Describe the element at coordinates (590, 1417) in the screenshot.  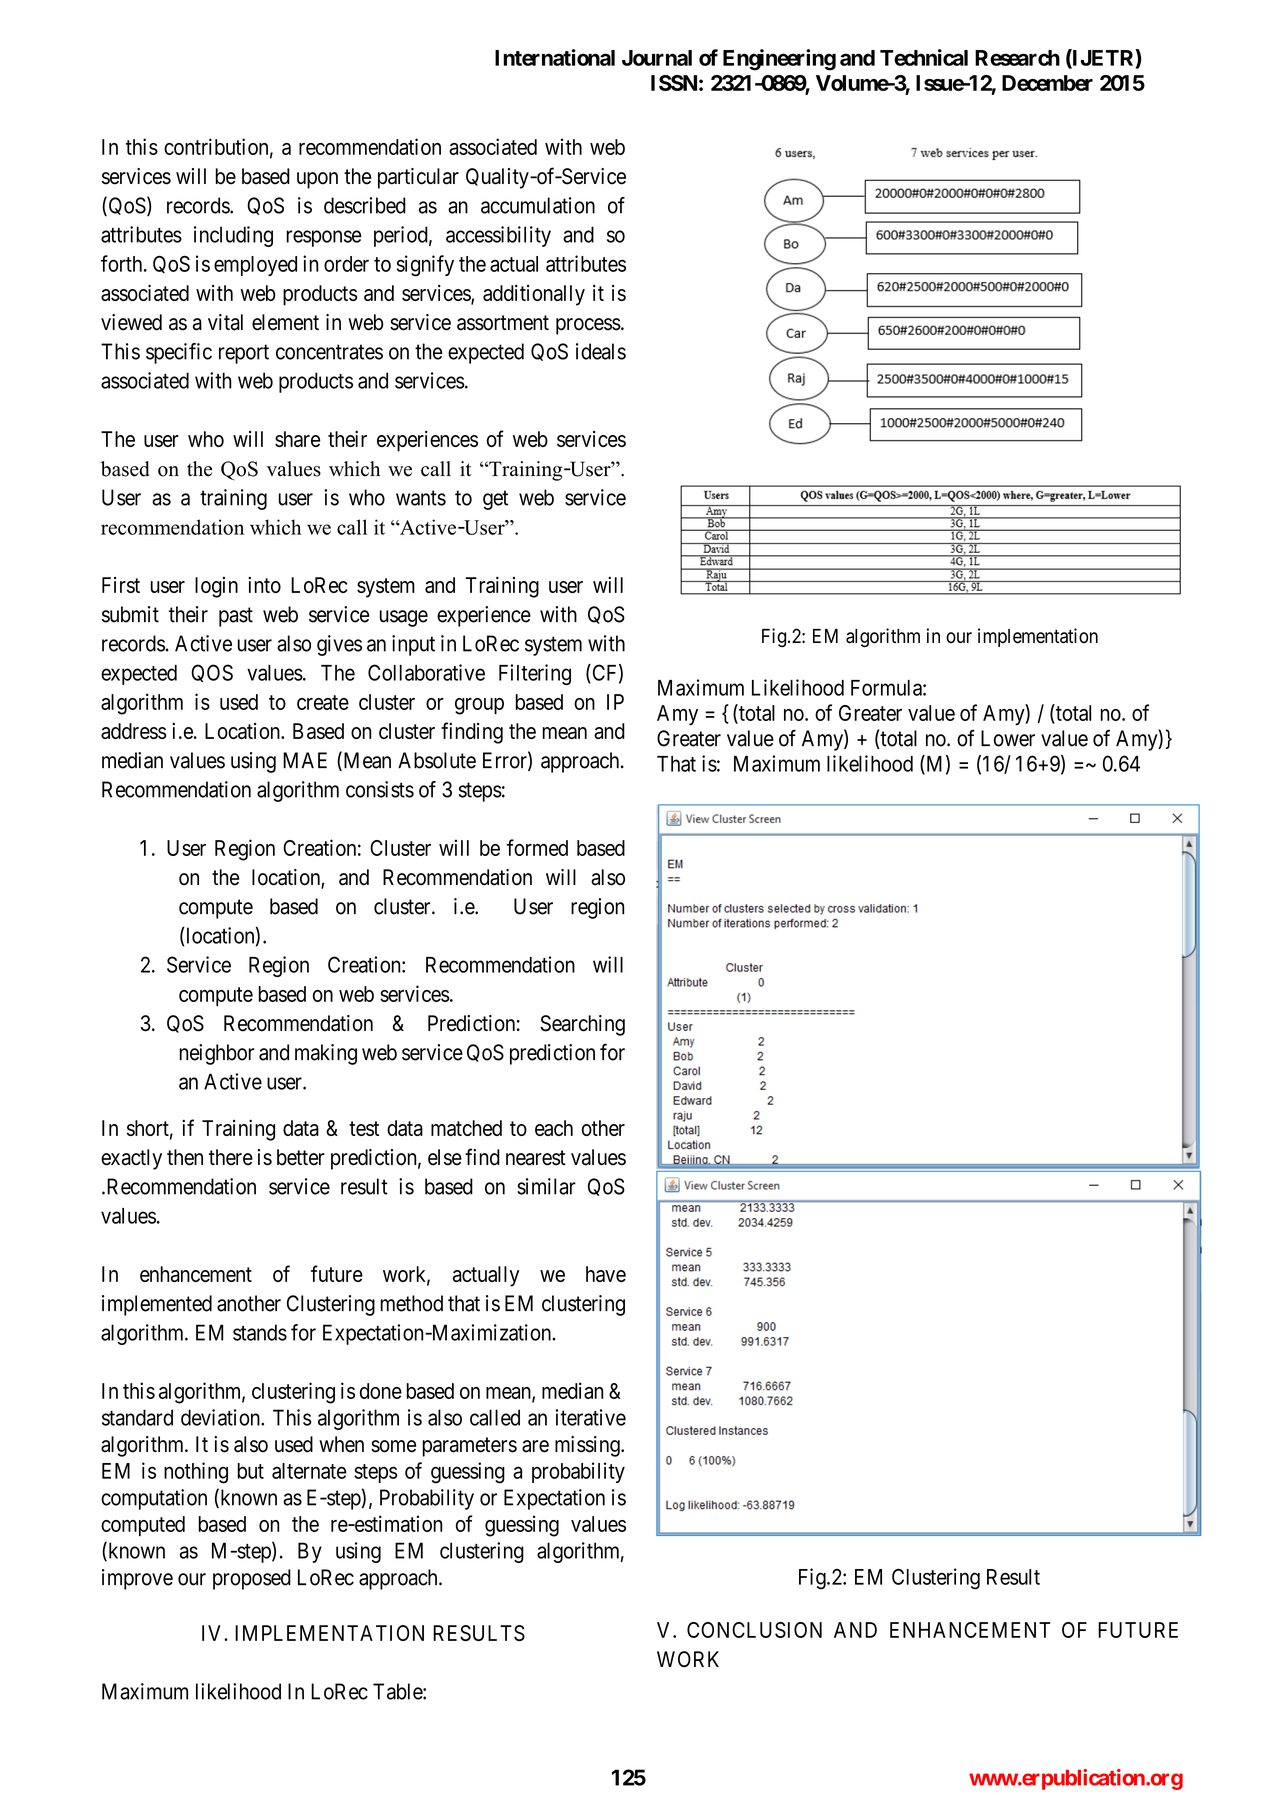
I see `iterative` at that location.
